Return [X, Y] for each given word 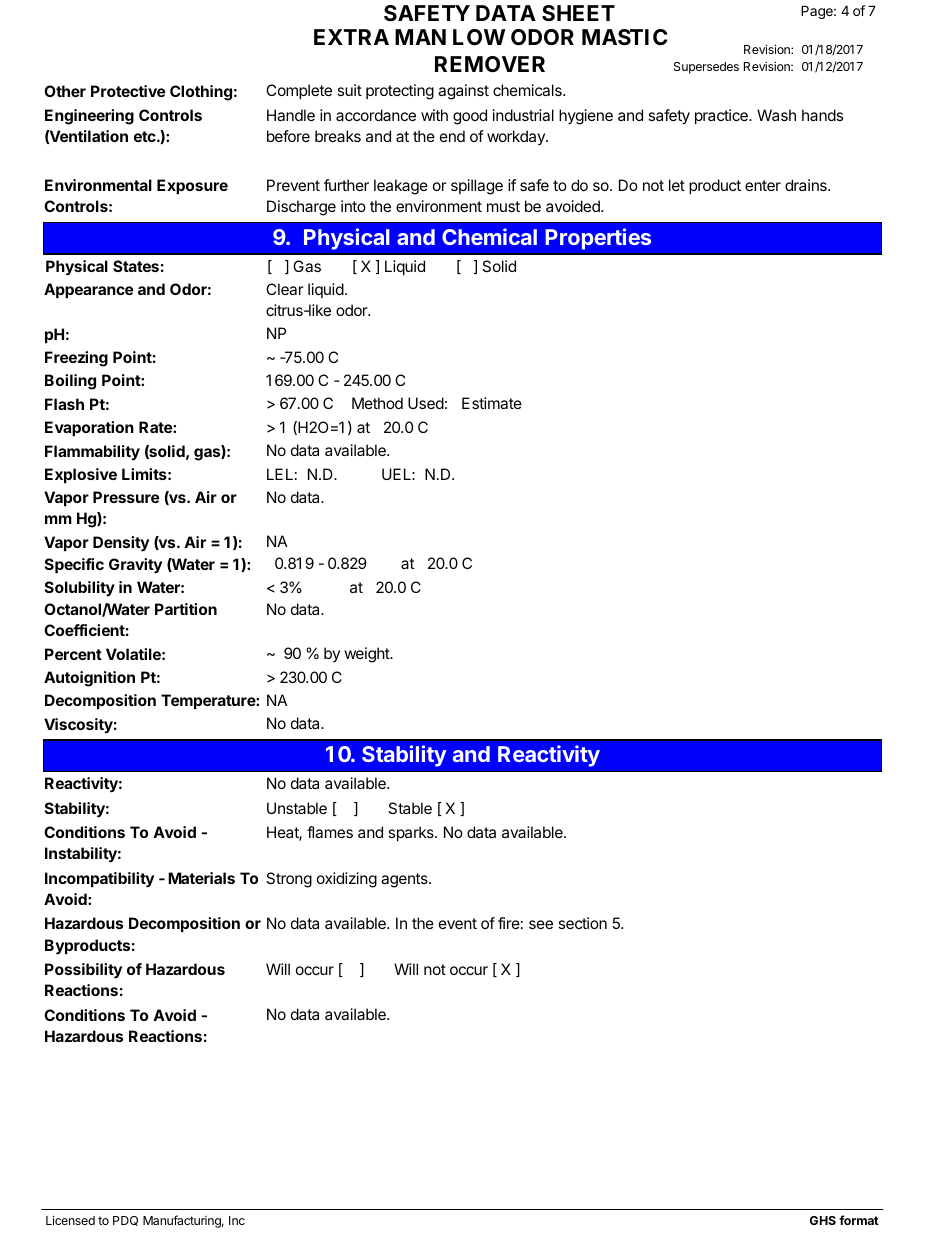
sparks [412, 833]
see [541, 924]
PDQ [125, 1221]
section [582, 923]
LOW [479, 37]
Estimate [492, 403]
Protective [128, 91]
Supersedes [706, 68]
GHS [823, 1220]
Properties [598, 239]
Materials [201, 878]
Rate [156, 427]
